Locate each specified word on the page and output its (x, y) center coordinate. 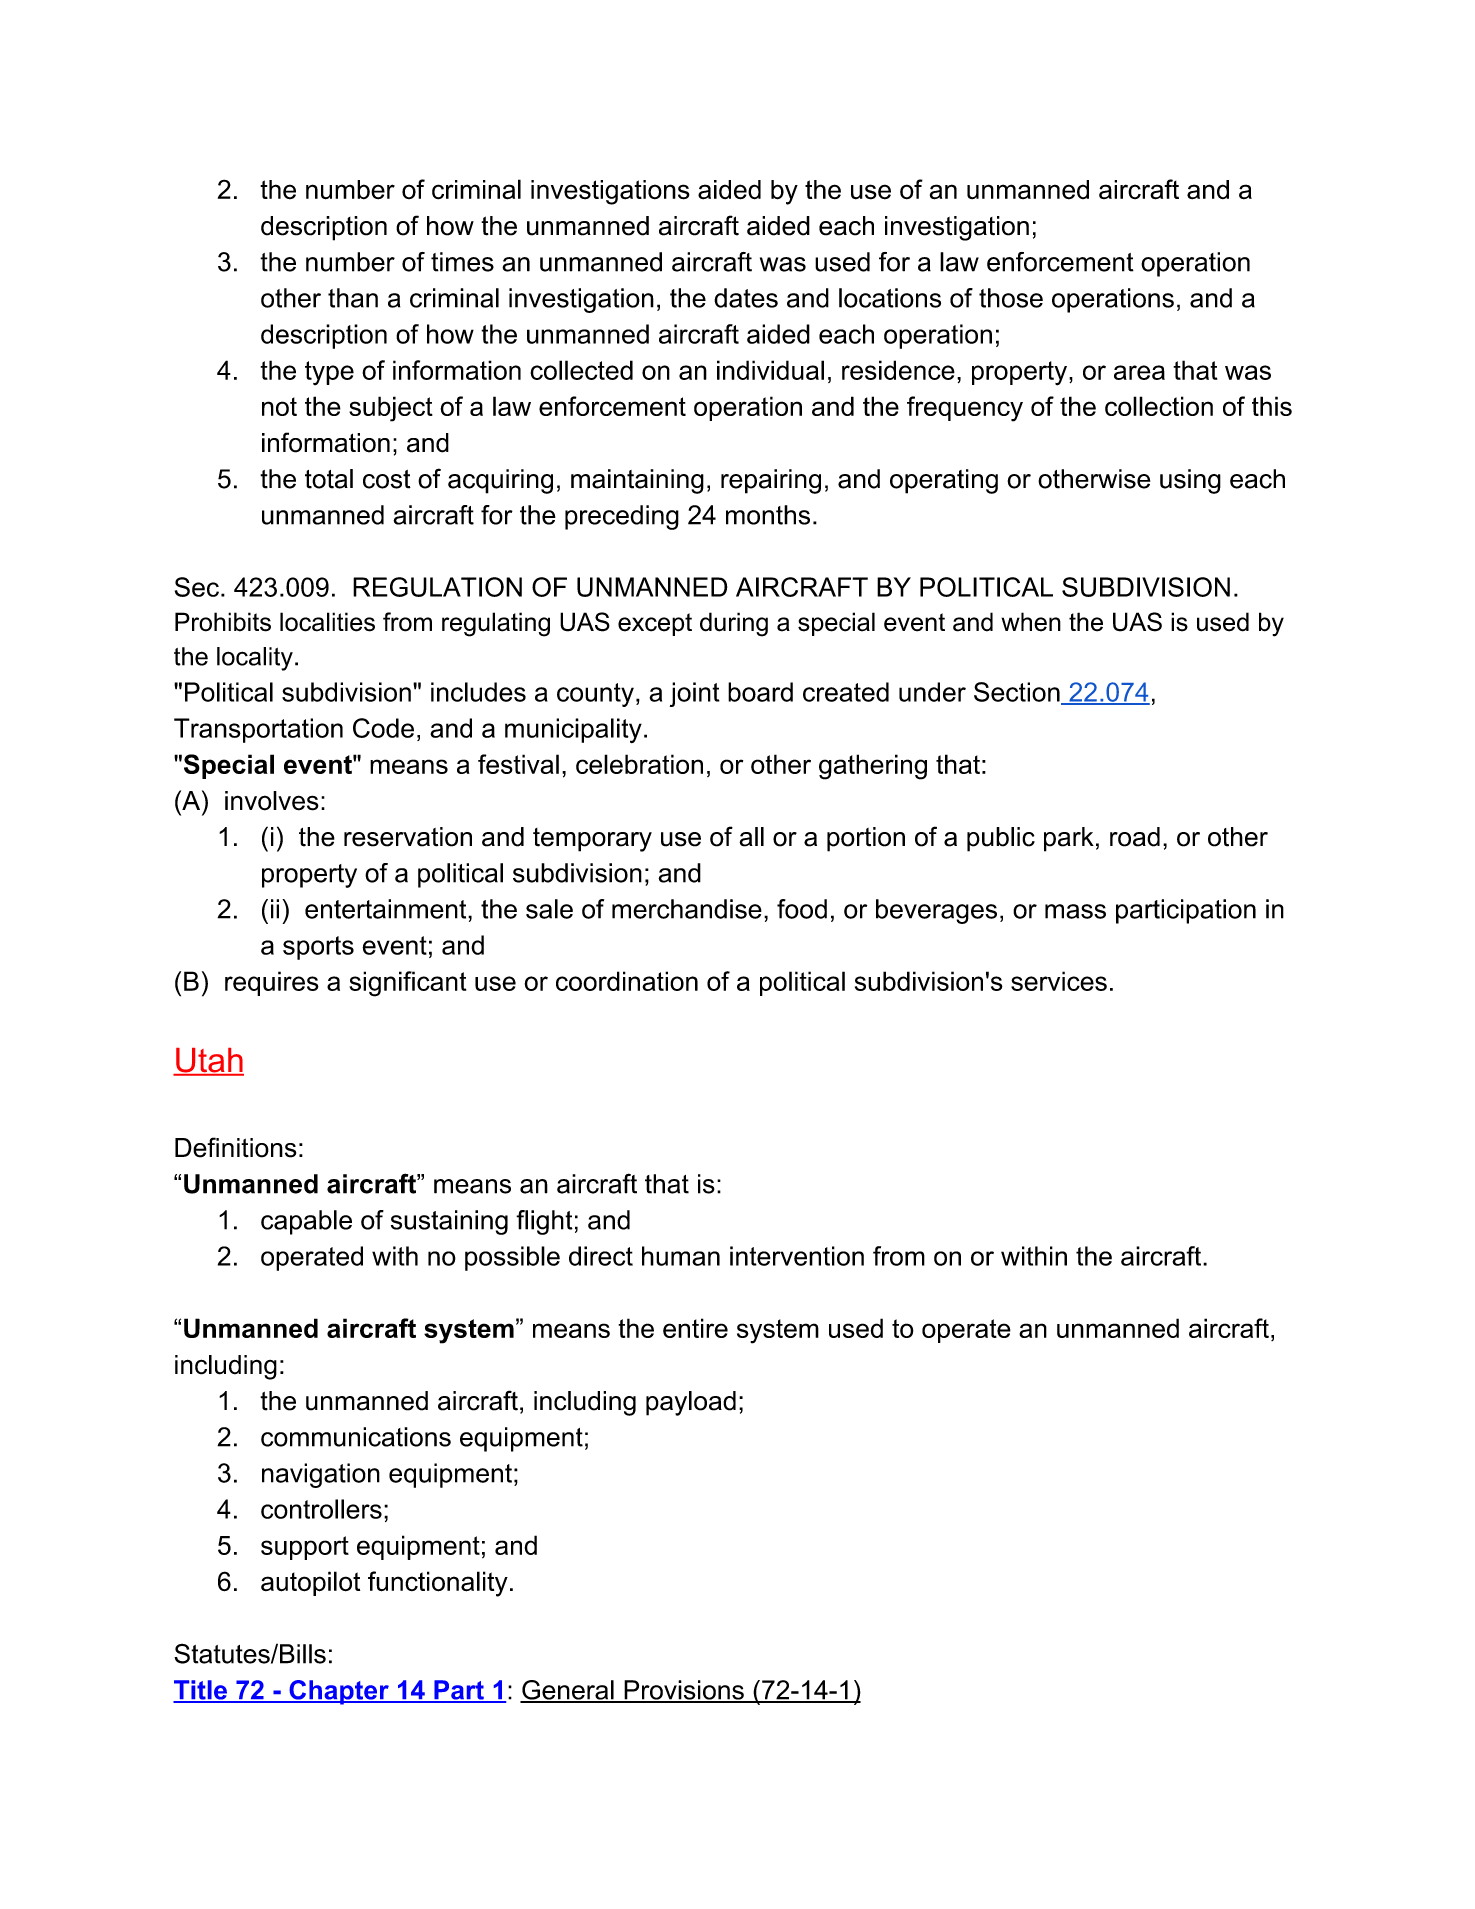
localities (327, 622)
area (1139, 372)
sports (318, 948)
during (734, 624)
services (1059, 981)
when (1031, 622)
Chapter (339, 1692)
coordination (627, 981)
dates (746, 298)
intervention (797, 1256)
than (353, 298)
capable (306, 1222)
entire (695, 1328)
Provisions (684, 1691)
